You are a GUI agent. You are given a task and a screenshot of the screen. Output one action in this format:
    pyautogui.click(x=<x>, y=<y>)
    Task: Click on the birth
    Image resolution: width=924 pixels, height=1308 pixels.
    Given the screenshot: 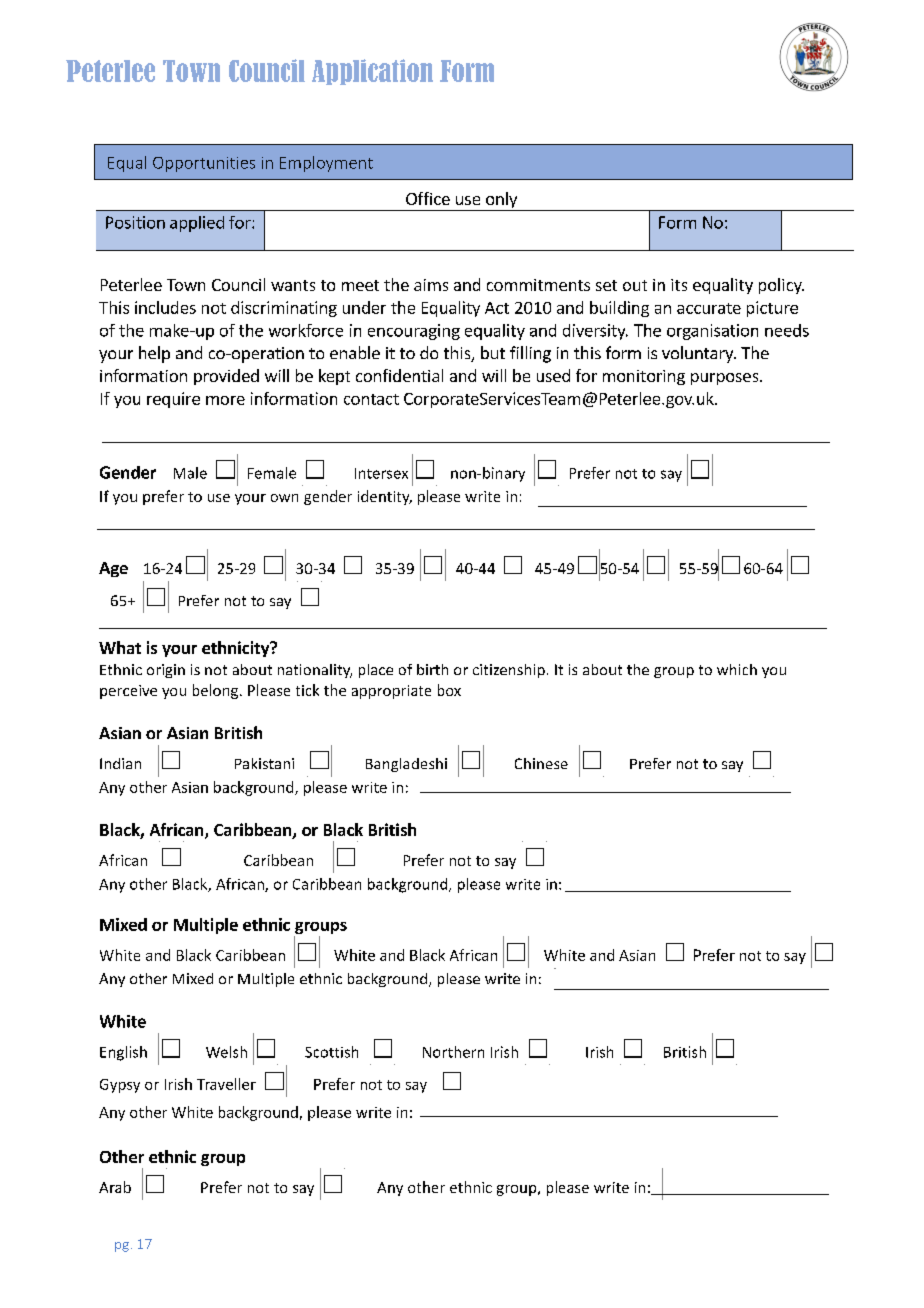 What is the action you would take?
    pyautogui.click(x=432, y=669)
